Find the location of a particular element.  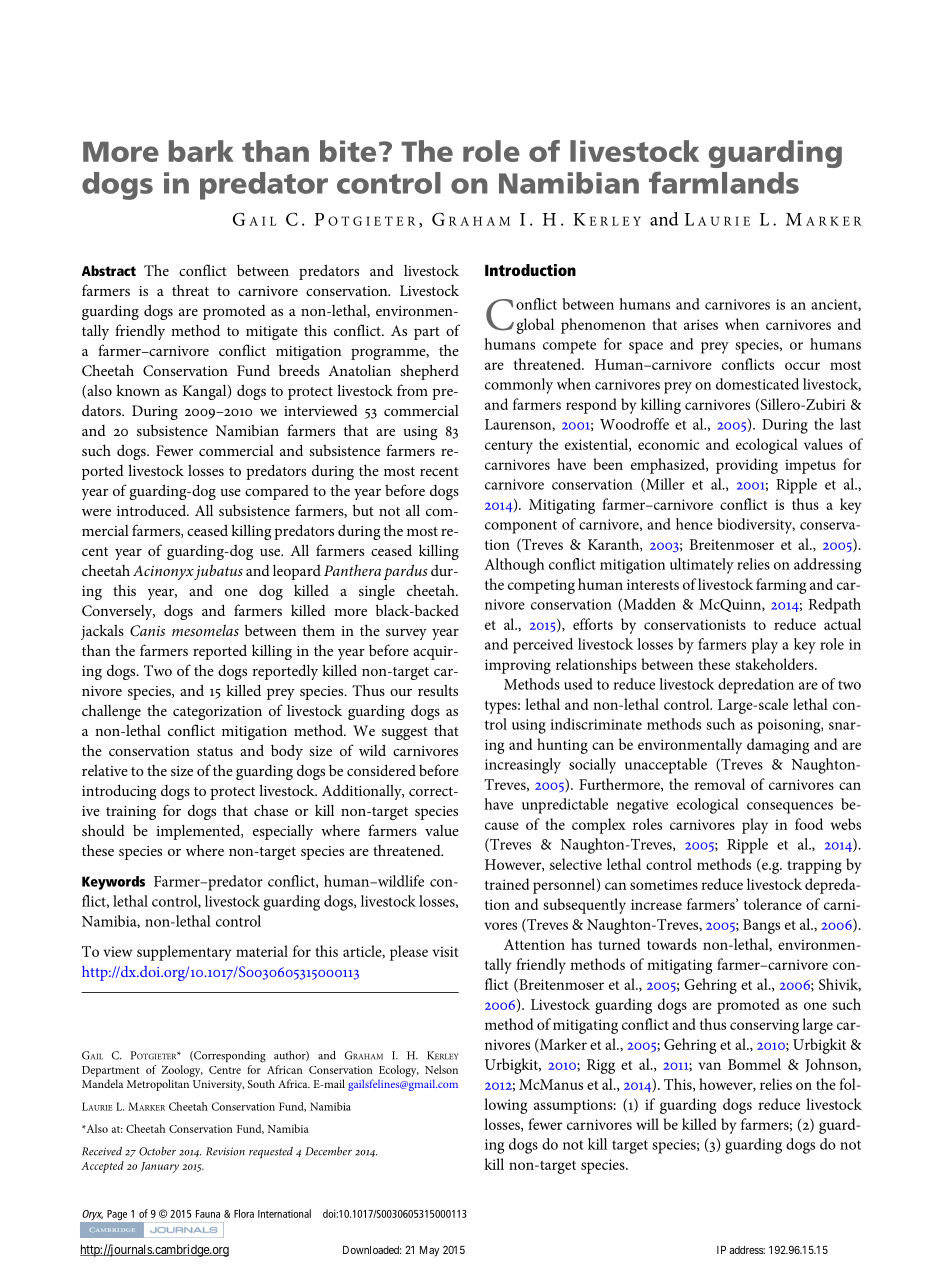

Fauna is located at coordinates (208, 1214).
